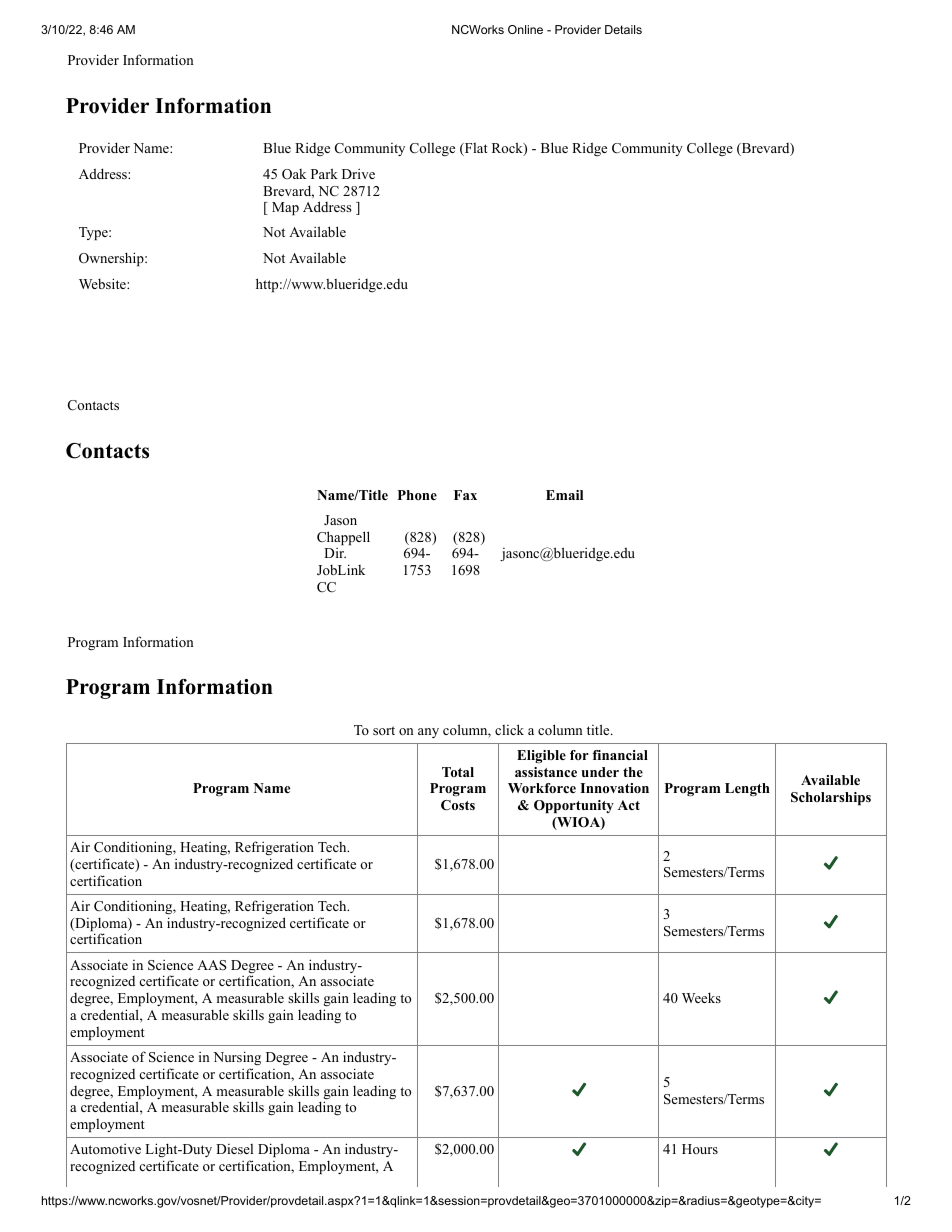 The image size is (952, 1232). What do you see at coordinates (234, 1149) in the page?
I see `Diesel` at bounding box center [234, 1149].
